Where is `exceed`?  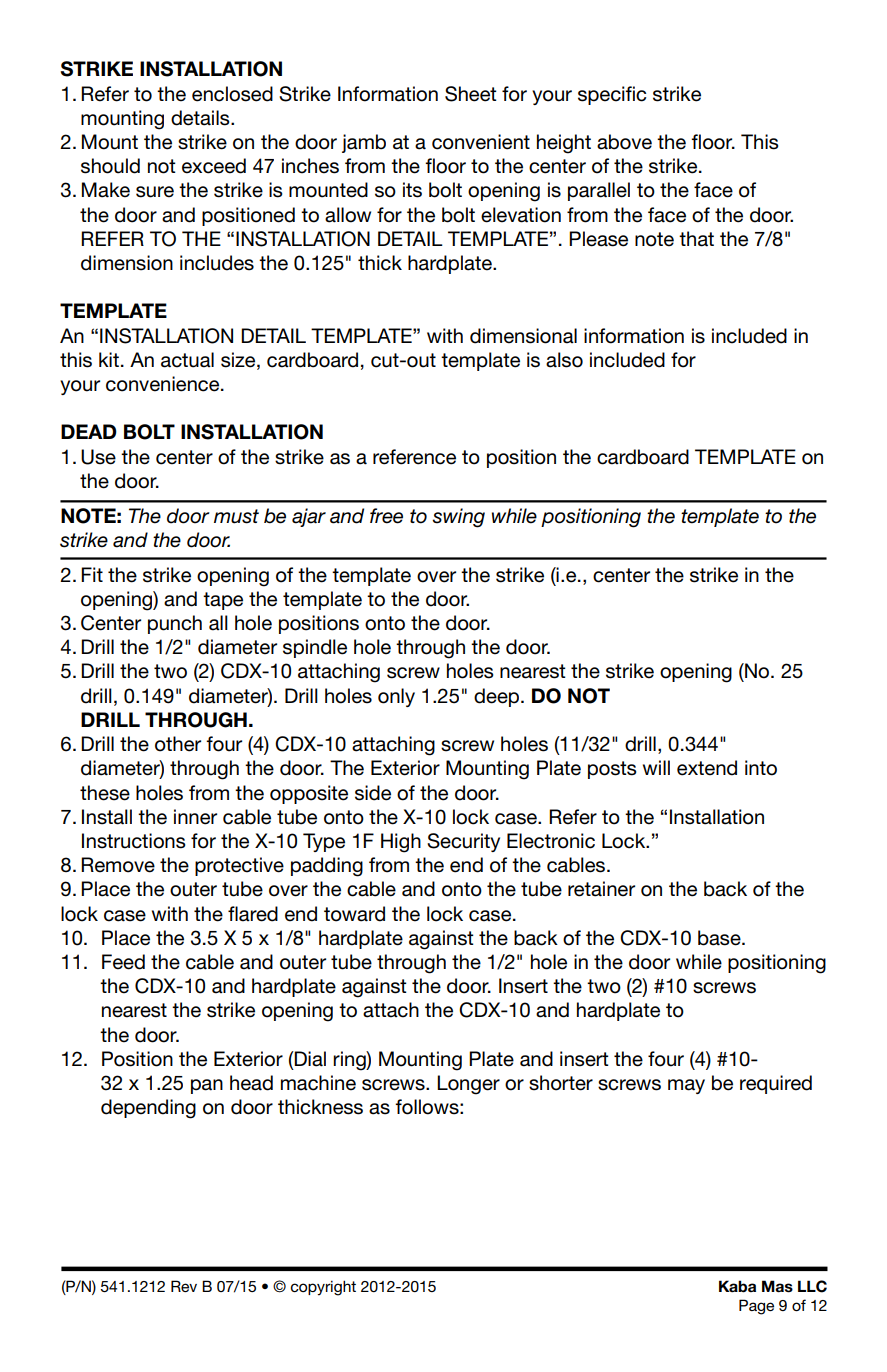 exceed is located at coordinates (214, 166).
